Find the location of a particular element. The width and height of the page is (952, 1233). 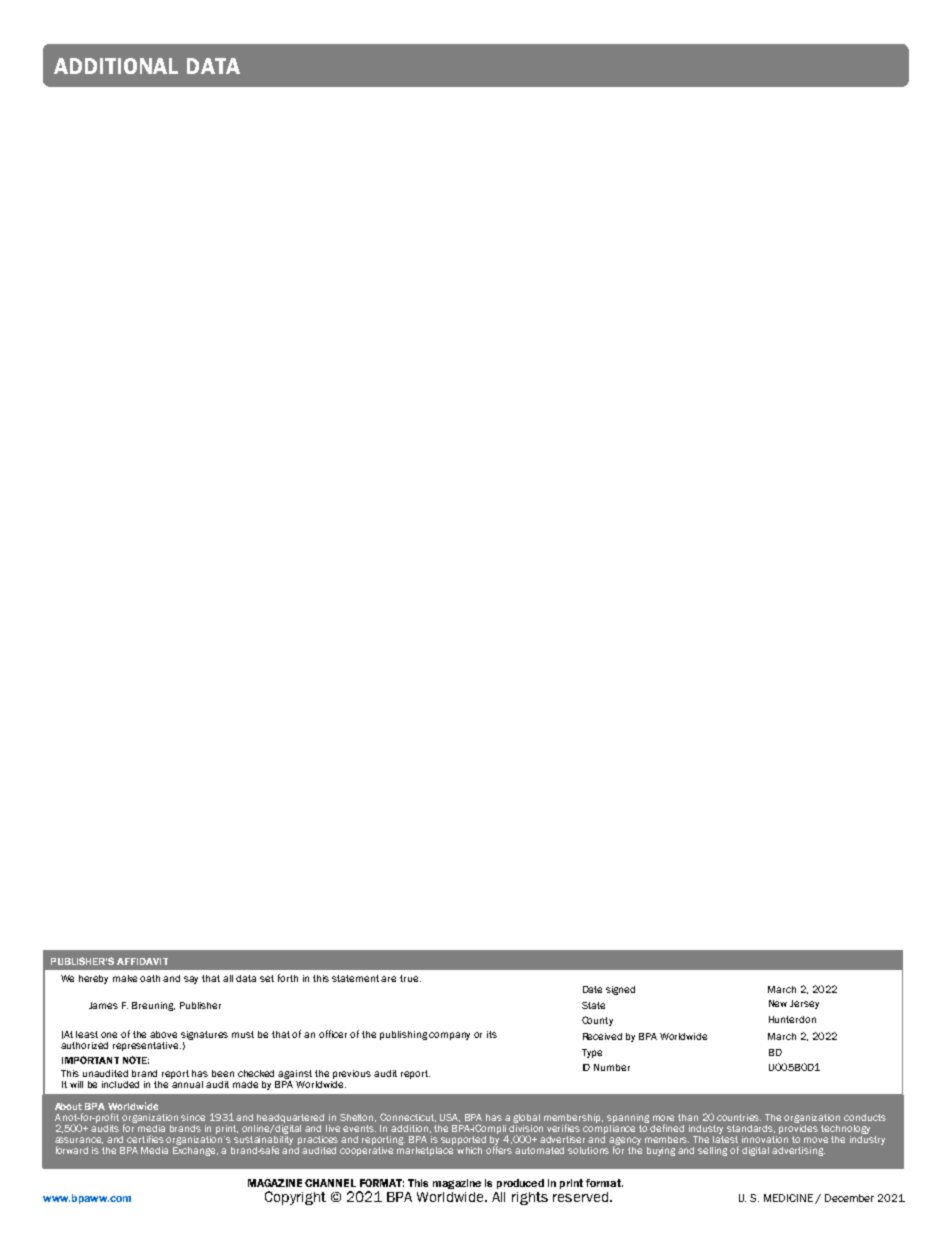

annual is located at coordinates (187, 1083).
